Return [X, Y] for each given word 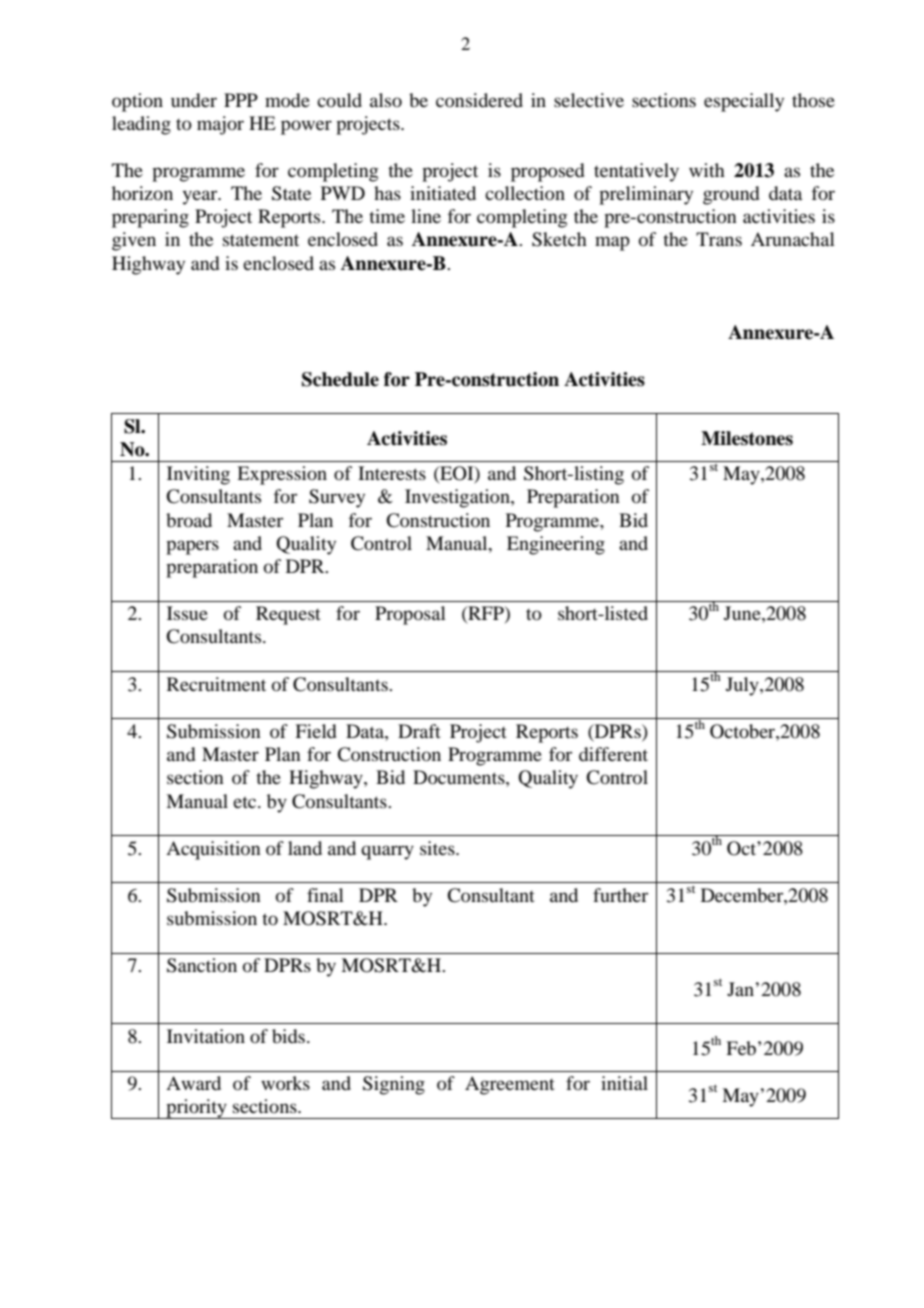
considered [479, 100]
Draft [419, 731]
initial [624, 1083]
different [613, 754]
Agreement [510, 1085]
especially [744, 102]
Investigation [458, 498]
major [220, 125]
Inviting [198, 475]
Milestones [747, 438]
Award [193, 1083]
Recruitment [216, 684]
